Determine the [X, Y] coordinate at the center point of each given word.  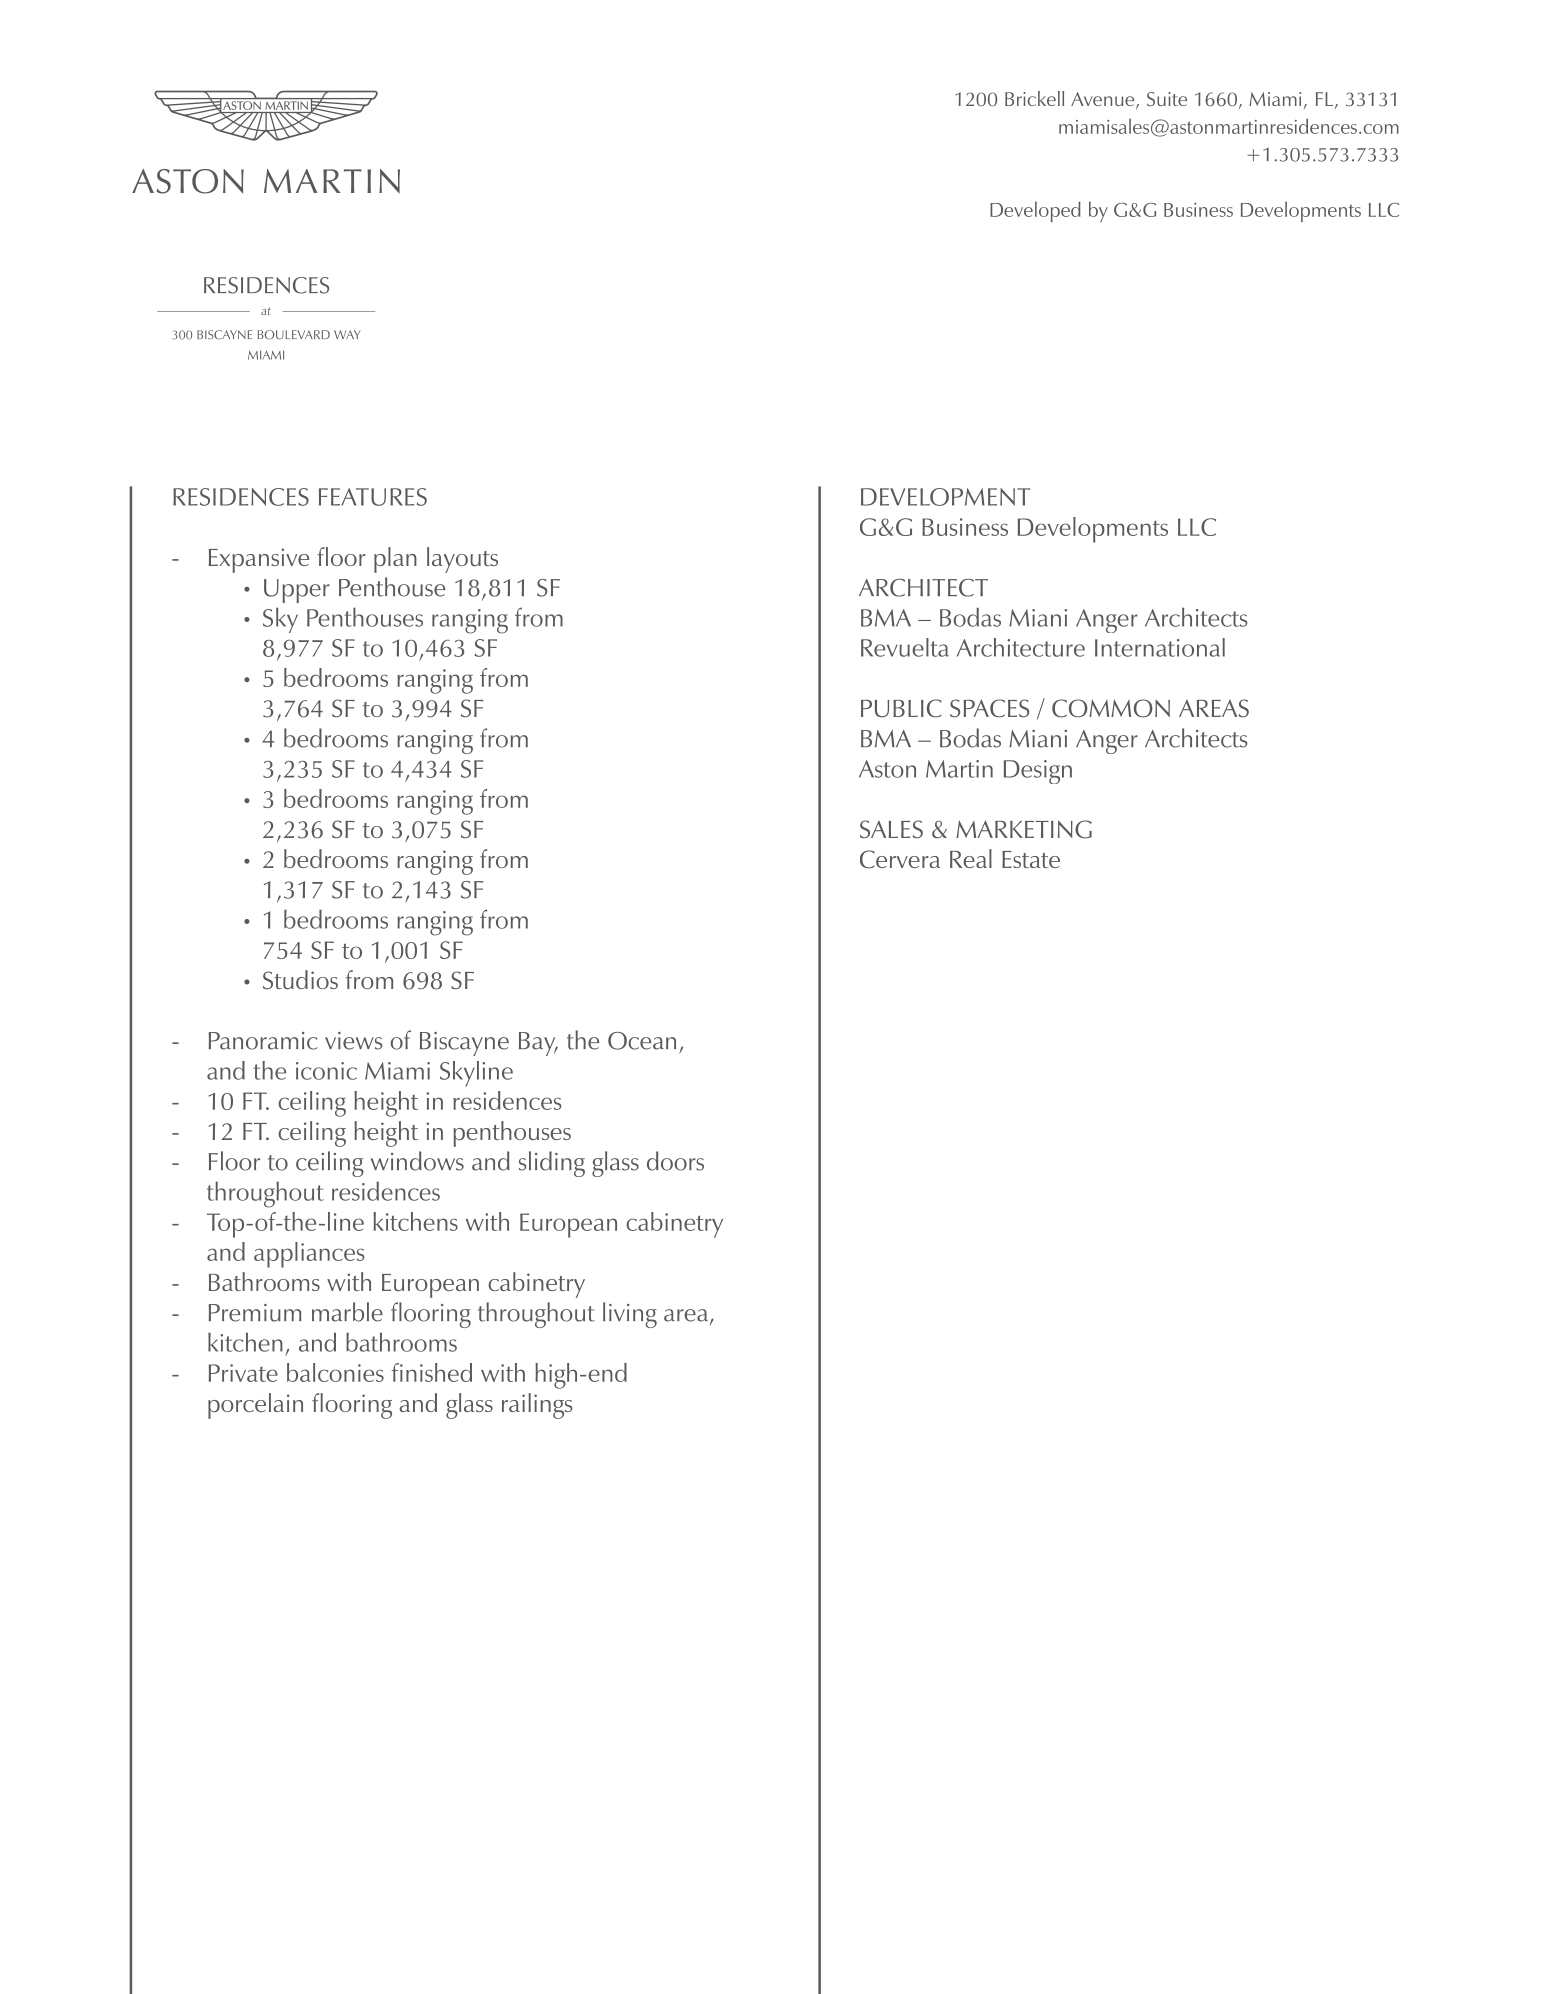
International [1160, 647]
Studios [300, 980]
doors [675, 1161]
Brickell [1034, 98]
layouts [462, 560]
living [630, 1315]
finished [432, 1372]
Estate [1031, 859]
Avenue [1104, 100]
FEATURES [373, 497]
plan [395, 560]
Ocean [642, 1041]
